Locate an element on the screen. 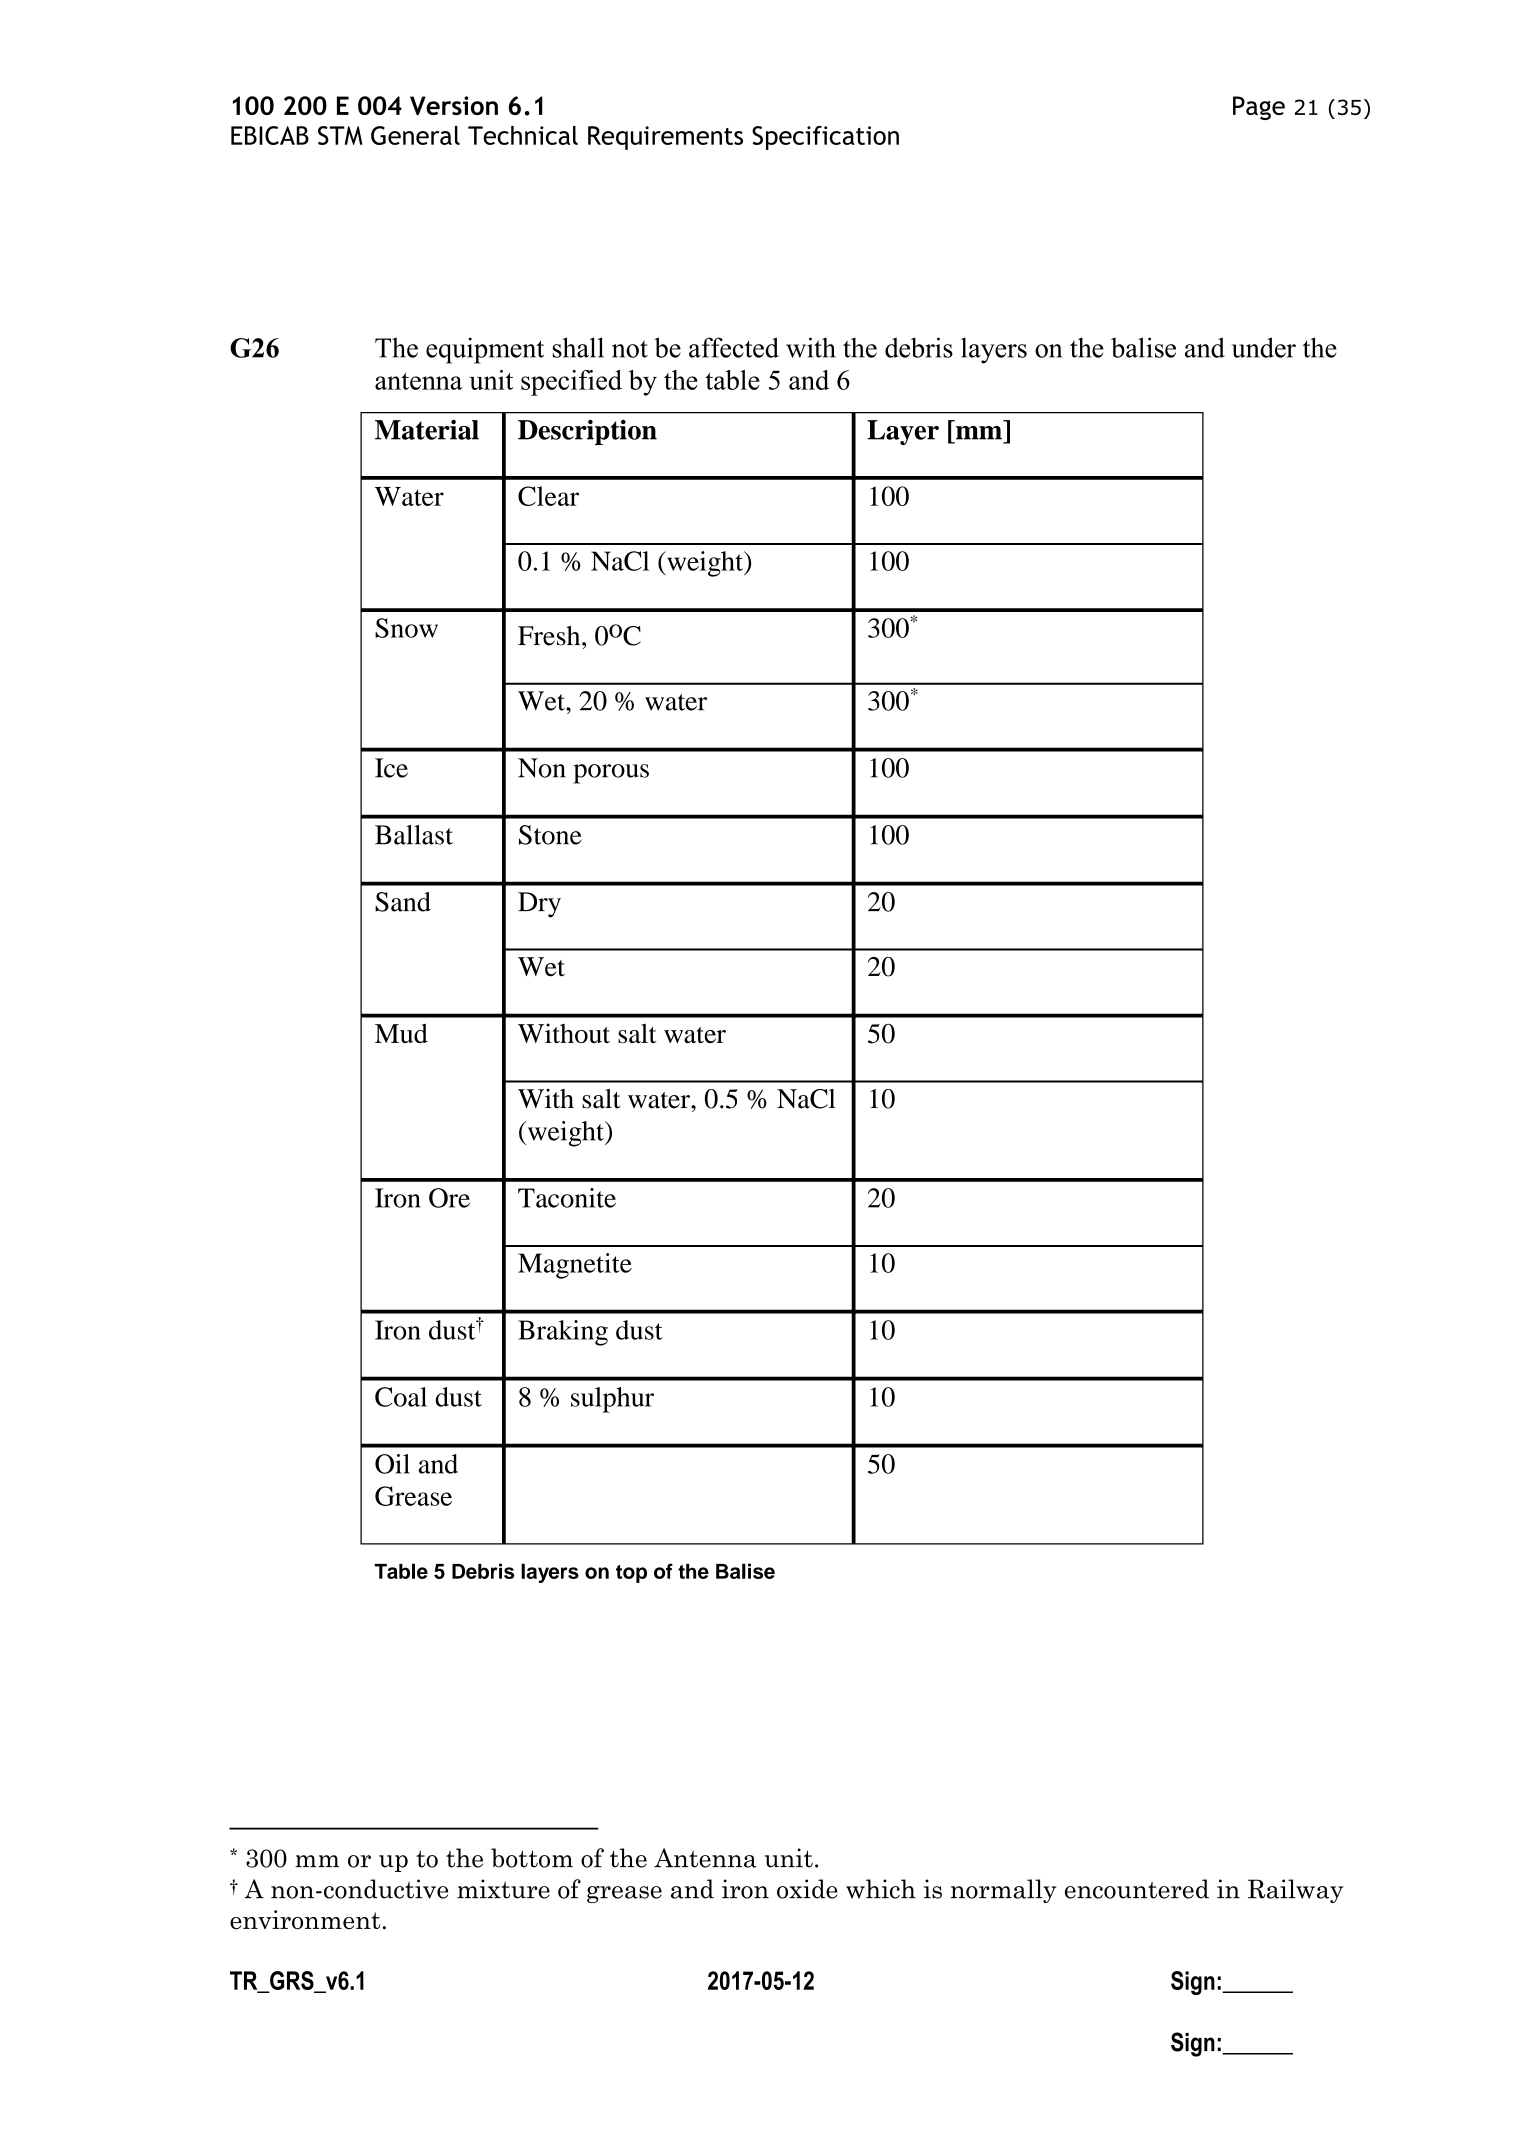 Image resolution: width=1524 pixels, height=2155 pixels. Mud is located at coordinates (401, 1033).
